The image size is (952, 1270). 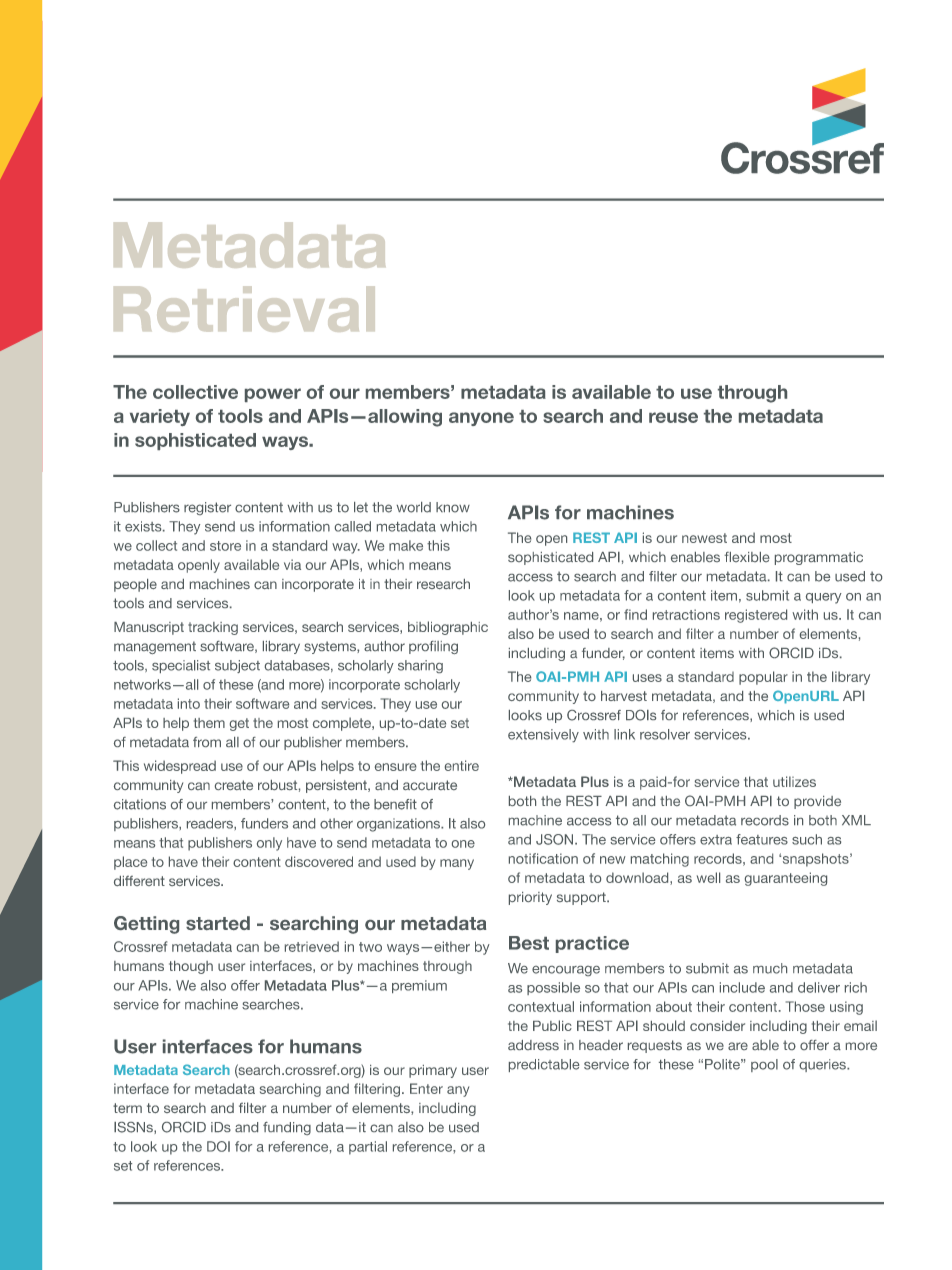 What do you see at coordinates (244, 309) in the screenshot?
I see `Retrieval` at bounding box center [244, 309].
